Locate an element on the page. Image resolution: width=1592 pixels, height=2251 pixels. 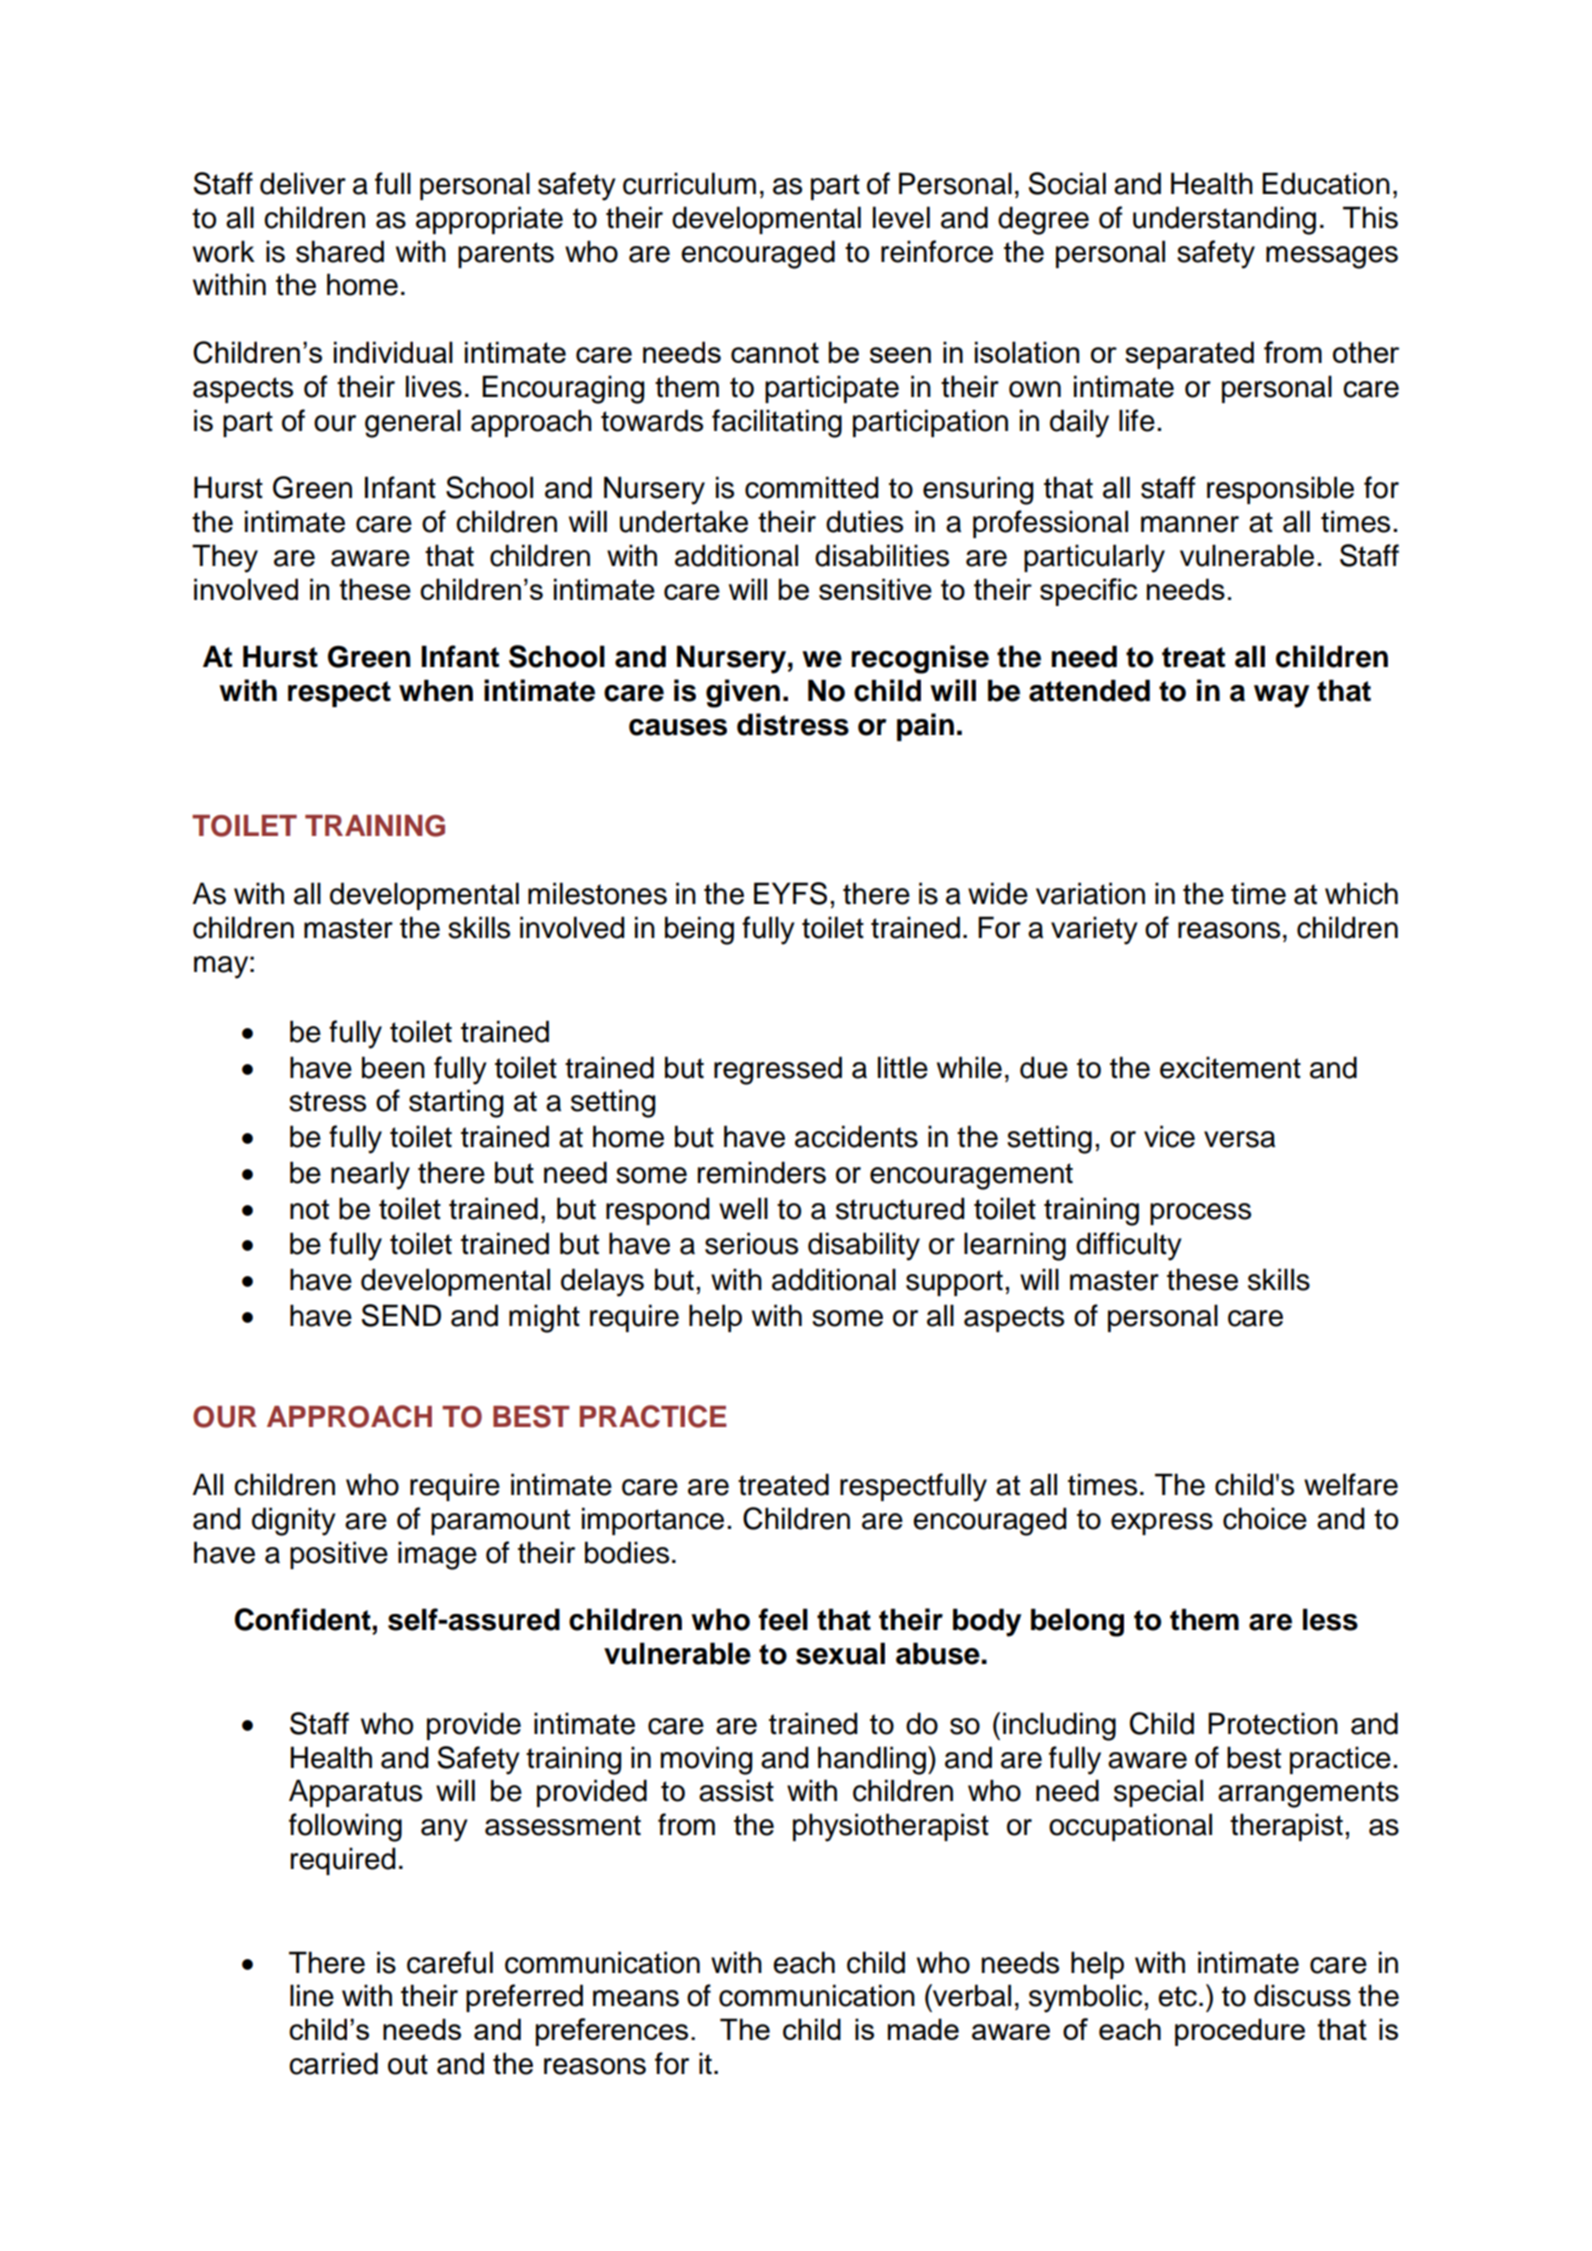
positive is located at coordinates (339, 1555).
